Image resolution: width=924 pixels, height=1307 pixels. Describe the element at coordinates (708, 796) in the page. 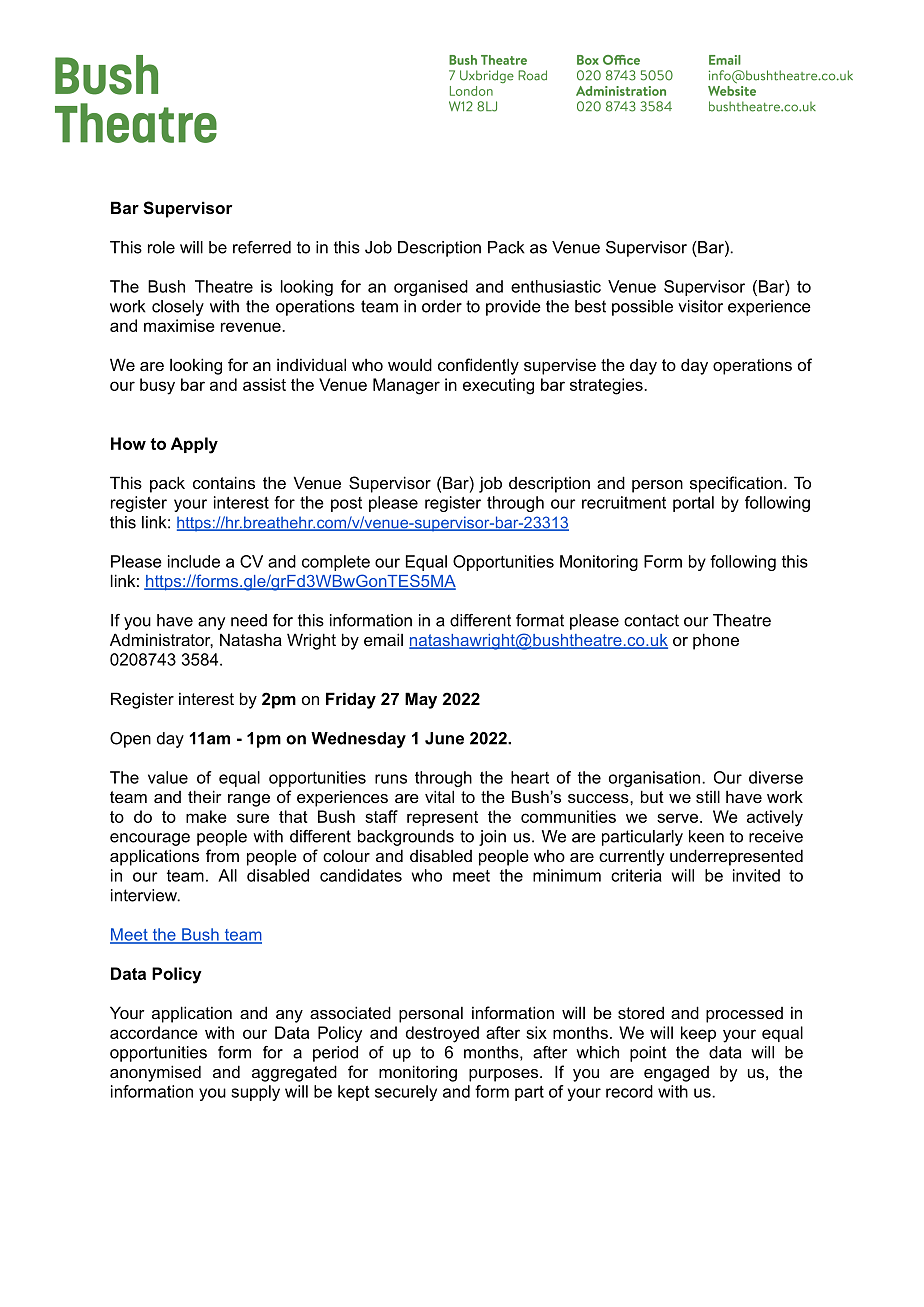

I see `still` at that location.
